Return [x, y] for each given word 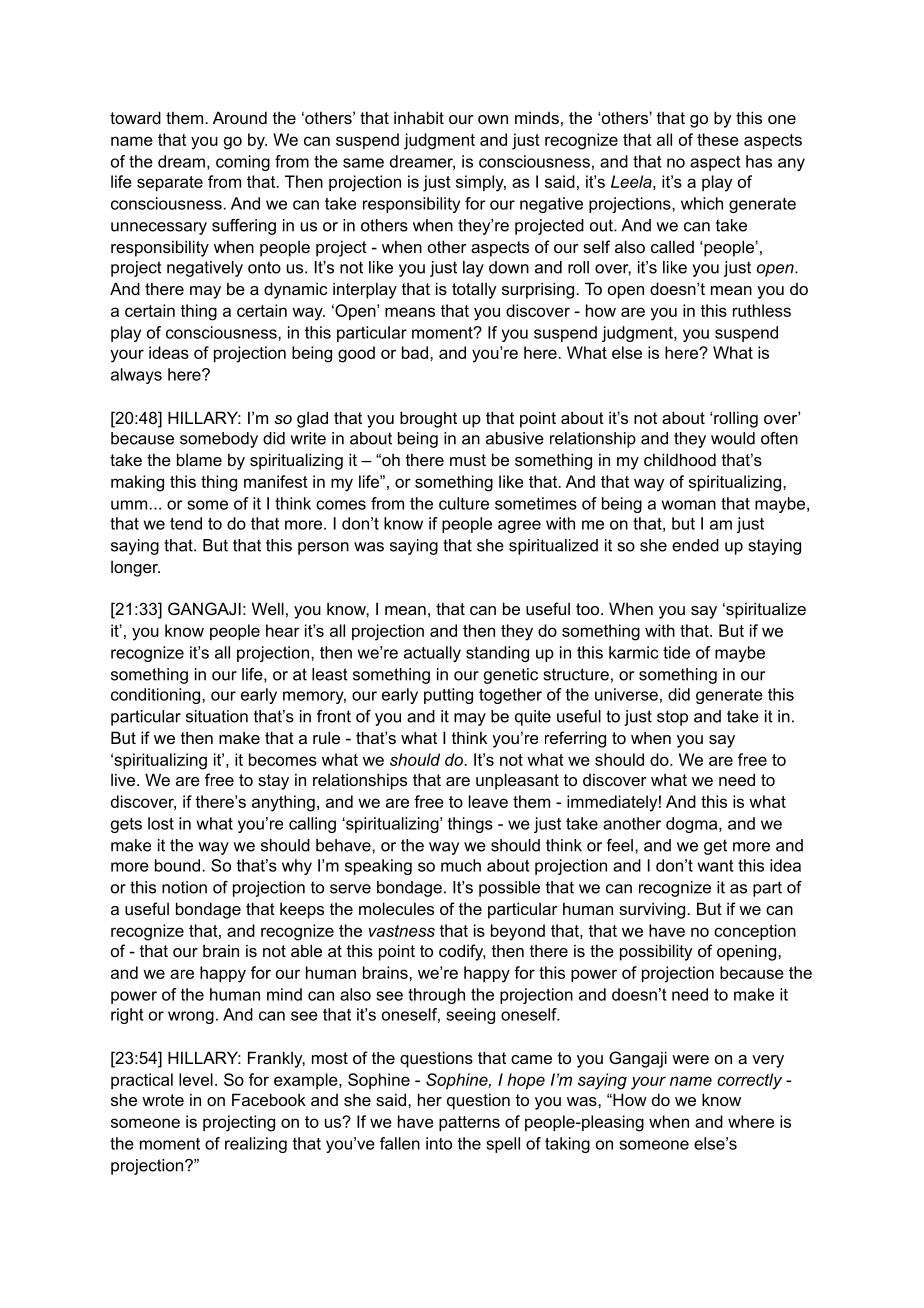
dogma [693, 825]
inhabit [419, 117]
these [718, 139]
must [468, 460]
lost [161, 823]
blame [199, 459]
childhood [680, 459]
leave [488, 801]
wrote [163, 1100]
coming [243, 163]
